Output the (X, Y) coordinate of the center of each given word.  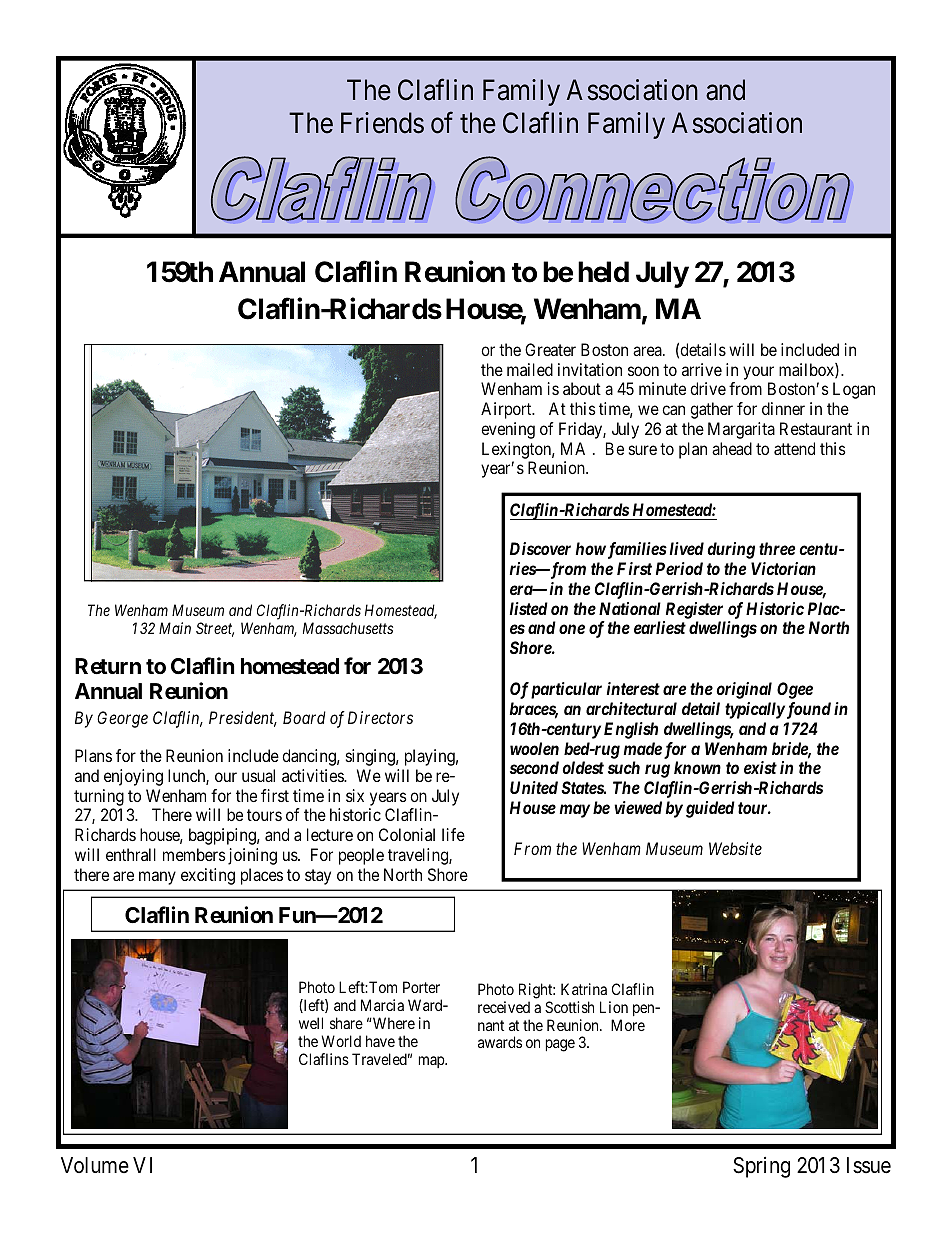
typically (755, 710)
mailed (530, 369)
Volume (95, 1165)
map (432, 1062)
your (758, 374)
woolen (534, 748)
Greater (550, 349)
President (243, 719)
